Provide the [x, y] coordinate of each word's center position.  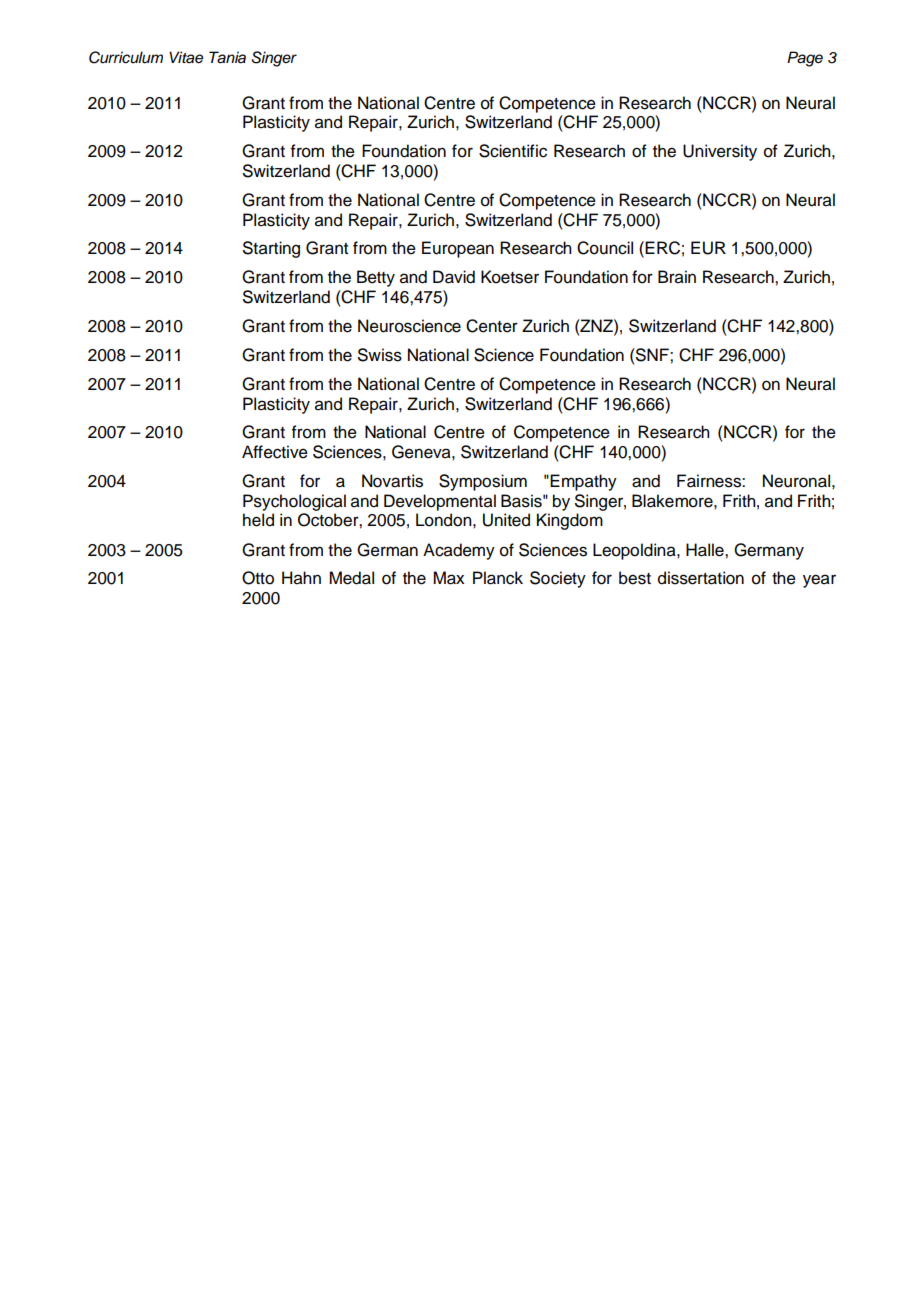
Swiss [380, 355]
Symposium [483, 482]
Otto [258, 578]
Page [805, 59]
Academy [459, 551]
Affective [275, 452]
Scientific [513, 151]
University [720, 152]
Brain [677, 277]
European [458, 249]
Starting [271, 249]
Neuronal [796, 481]
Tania [227, 57]
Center [492, 326]
